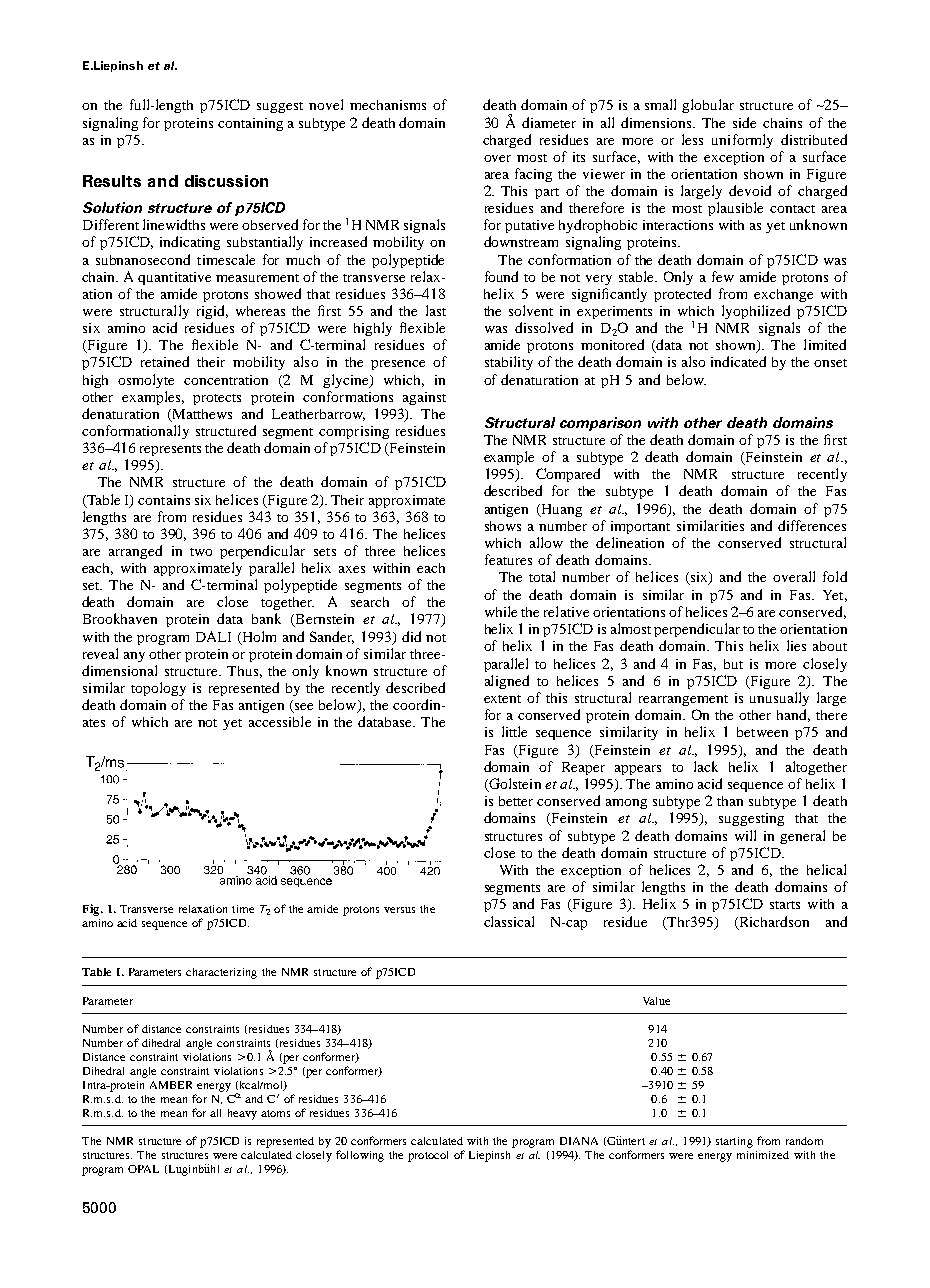  What do you see at coordinates (213, 636) in the page?
I see `DALI` at bounding box center [213, 636].
